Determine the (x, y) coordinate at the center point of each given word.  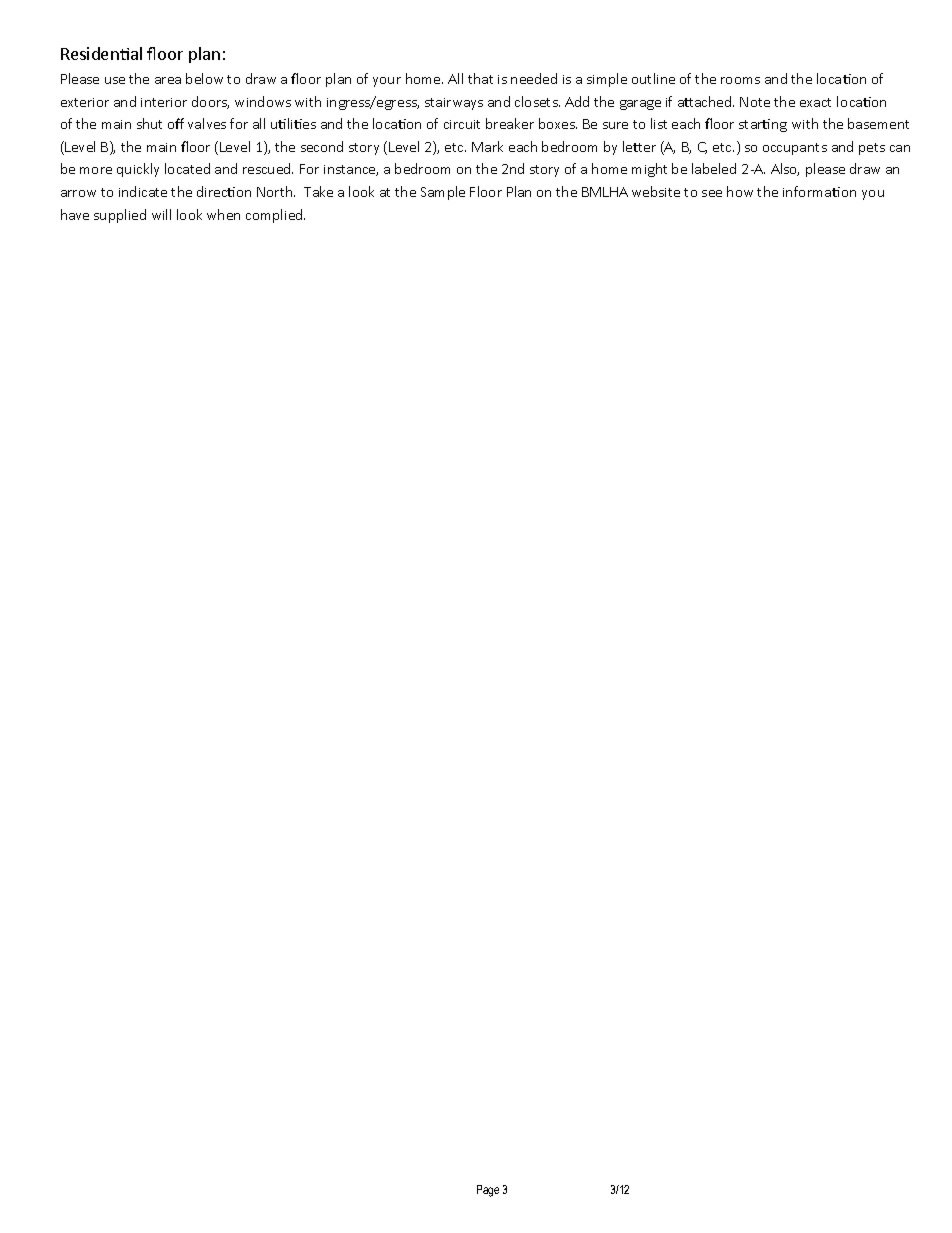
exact (815, 102)
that (480, 78)
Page (488, 1191)
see (712, 193)
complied (275, 216)
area (168, 80)
